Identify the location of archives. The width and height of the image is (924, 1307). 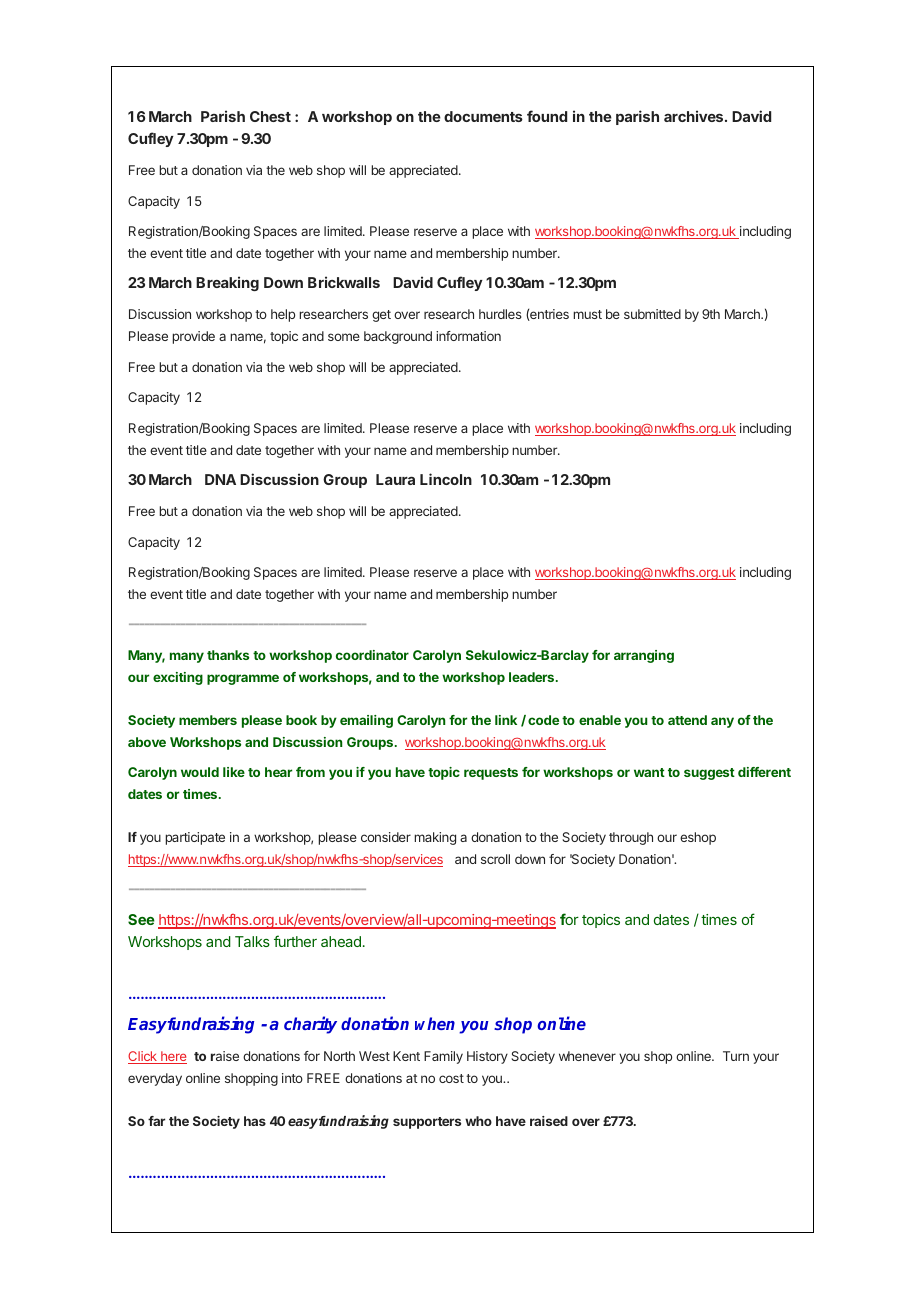
(695, 116).
